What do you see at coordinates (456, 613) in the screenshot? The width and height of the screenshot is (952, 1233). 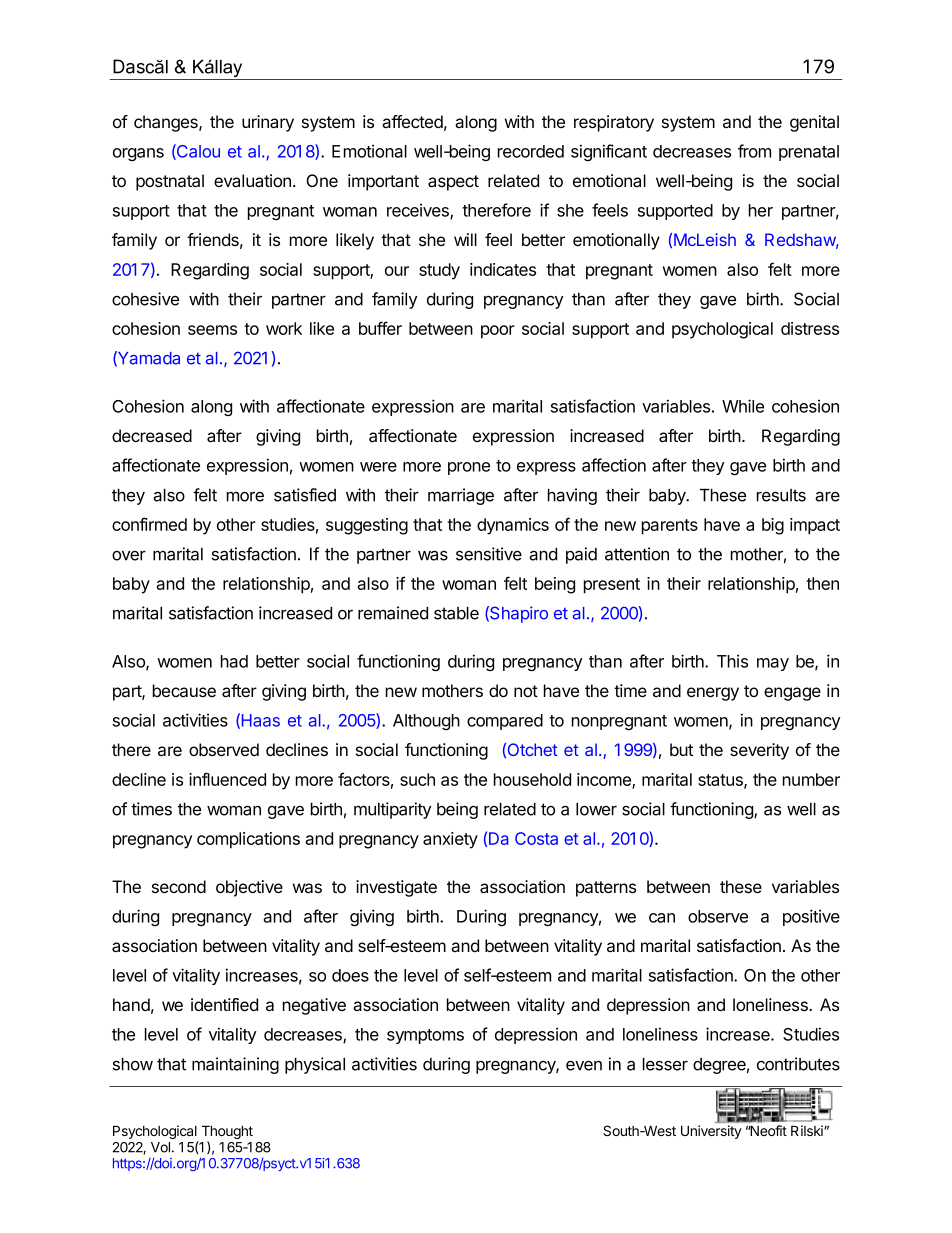 I see `stable` at bounding box center [456, 613].
